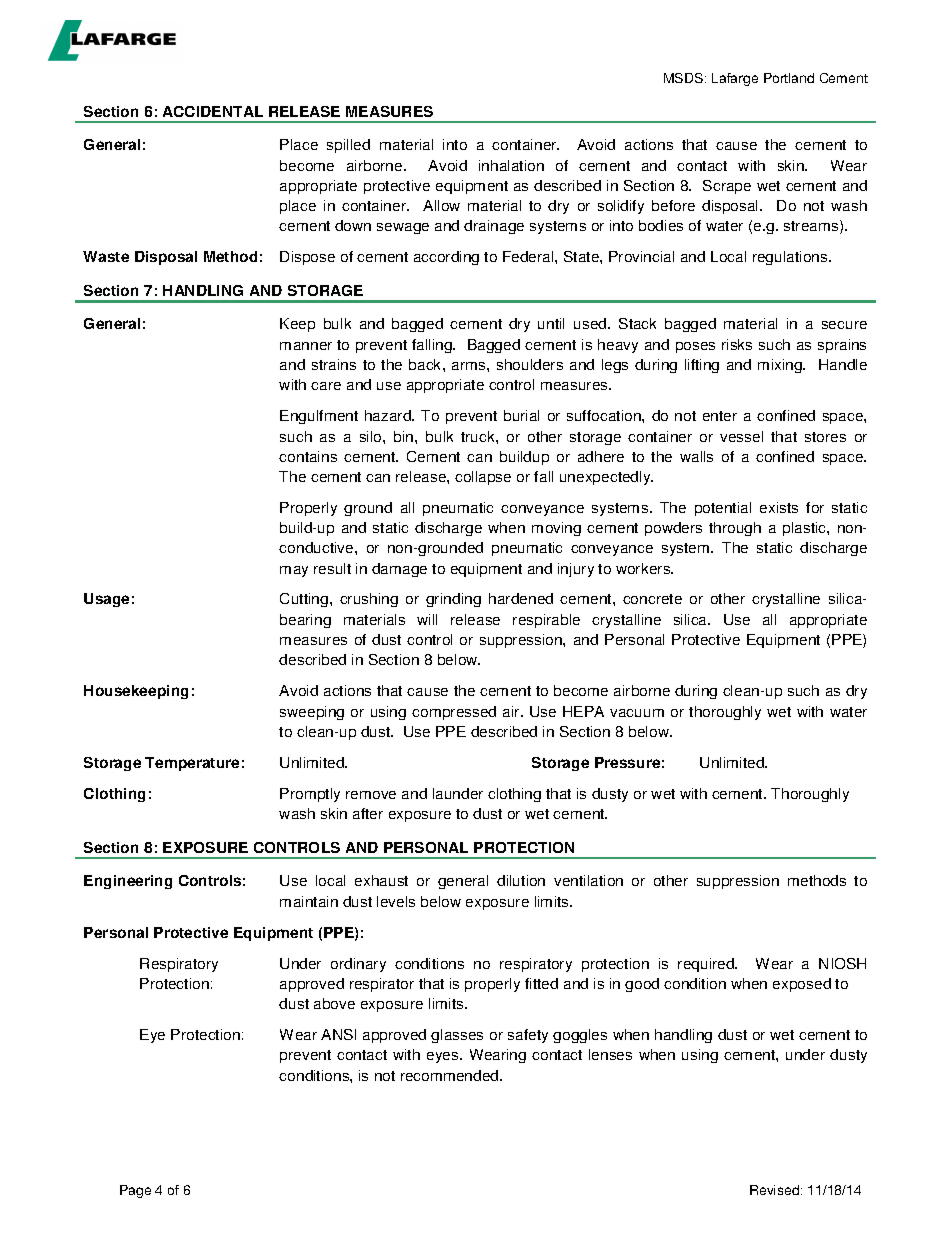 This screenshot has width=952, height=1233. I want to click on vacuum, so click(637, 713).
